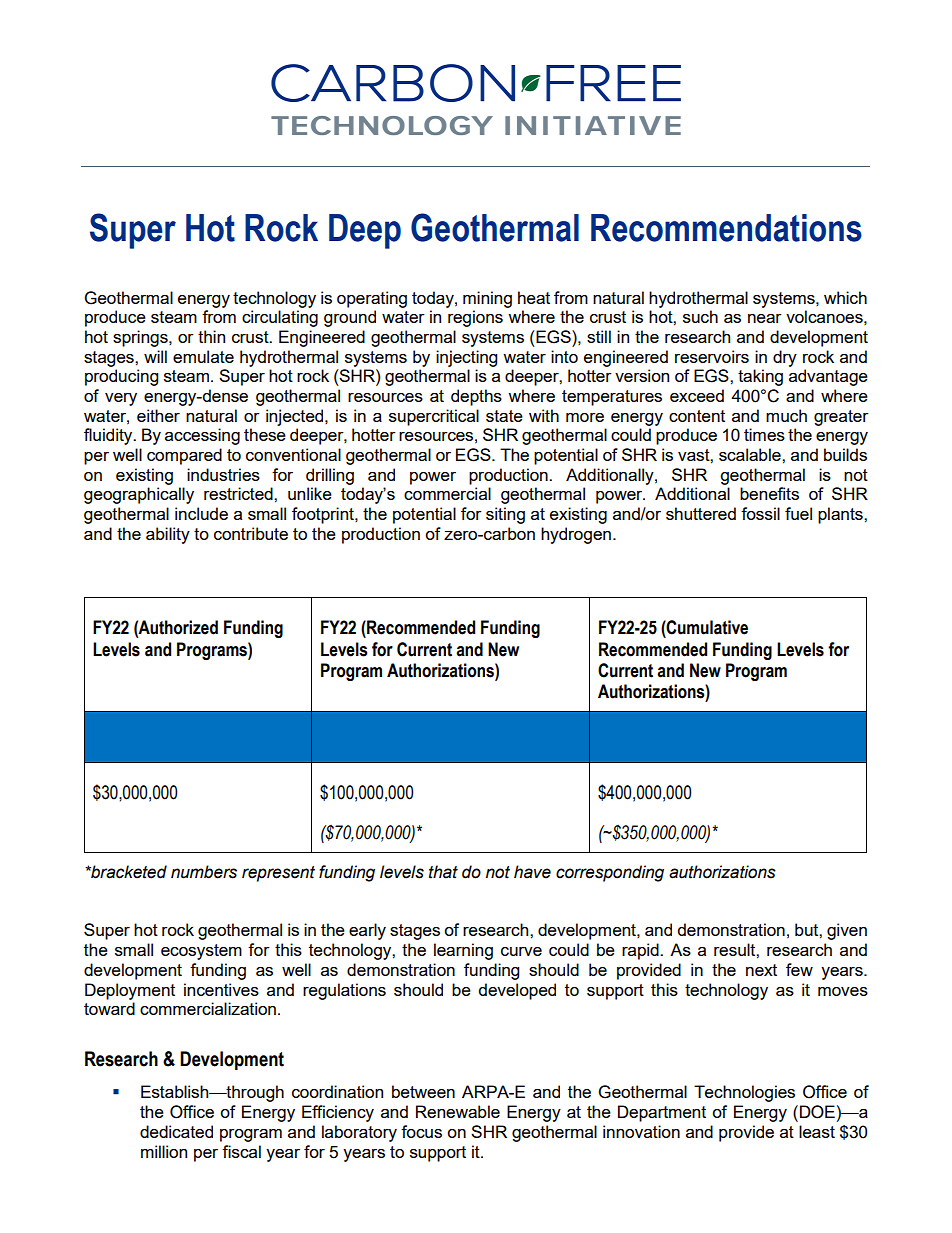  Describe the element at coordinates (726, 228) in the screenshot. I see `Recommendations` at that location.
